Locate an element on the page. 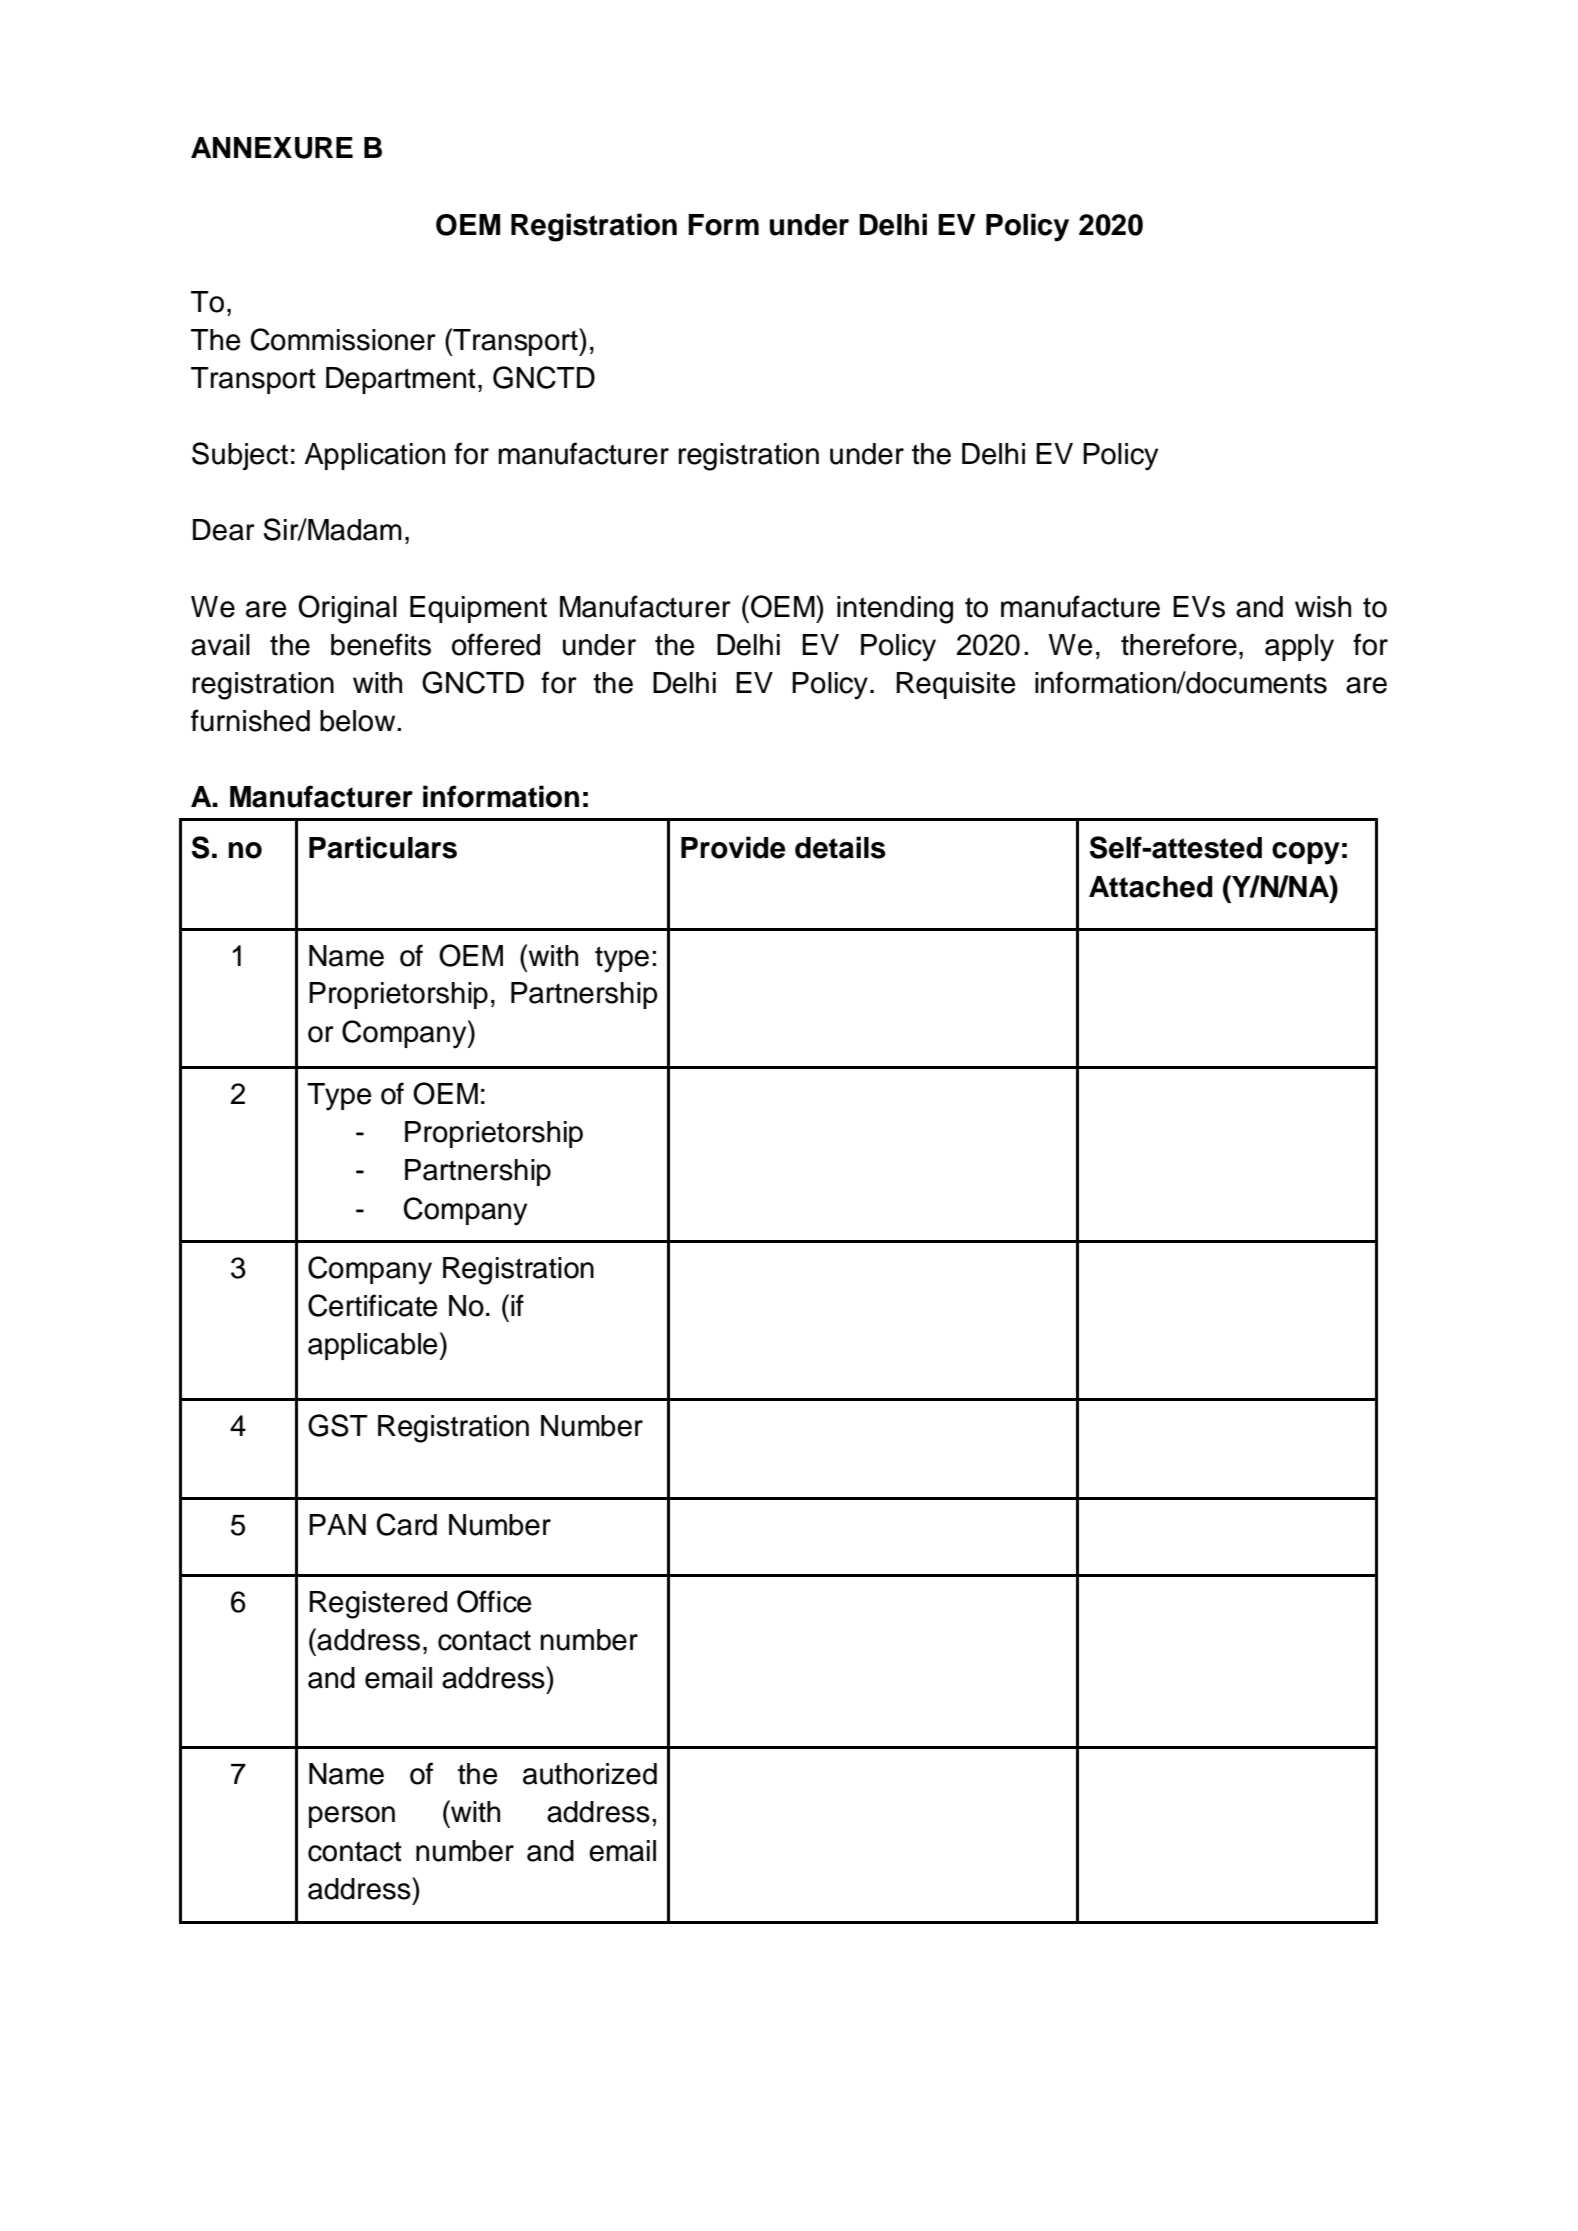 The height and width of the page is (2231, 1578). authorized is located at coordinates (590, 1774).
